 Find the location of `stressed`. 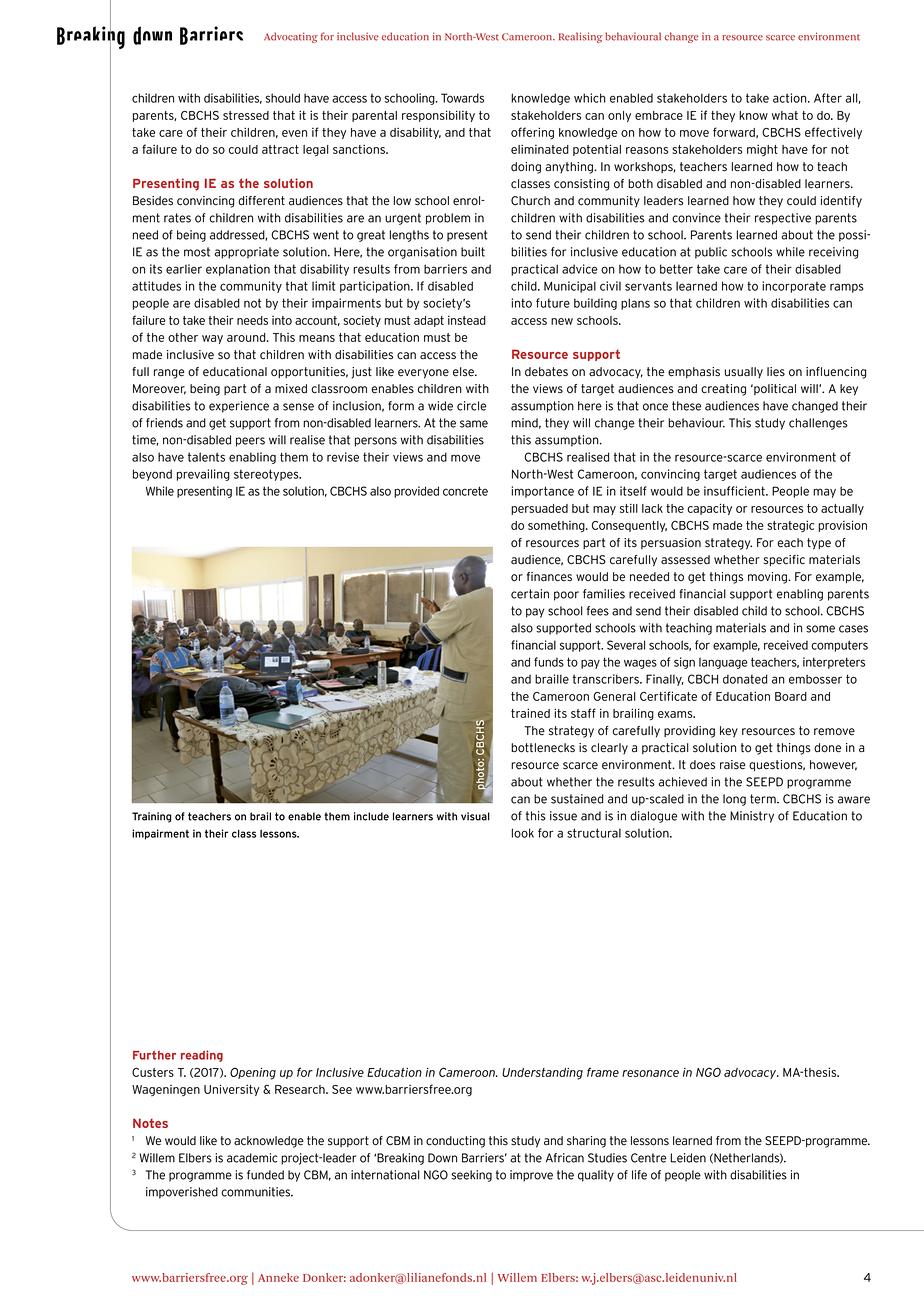

stressed is located at coordinates (246, 115).
